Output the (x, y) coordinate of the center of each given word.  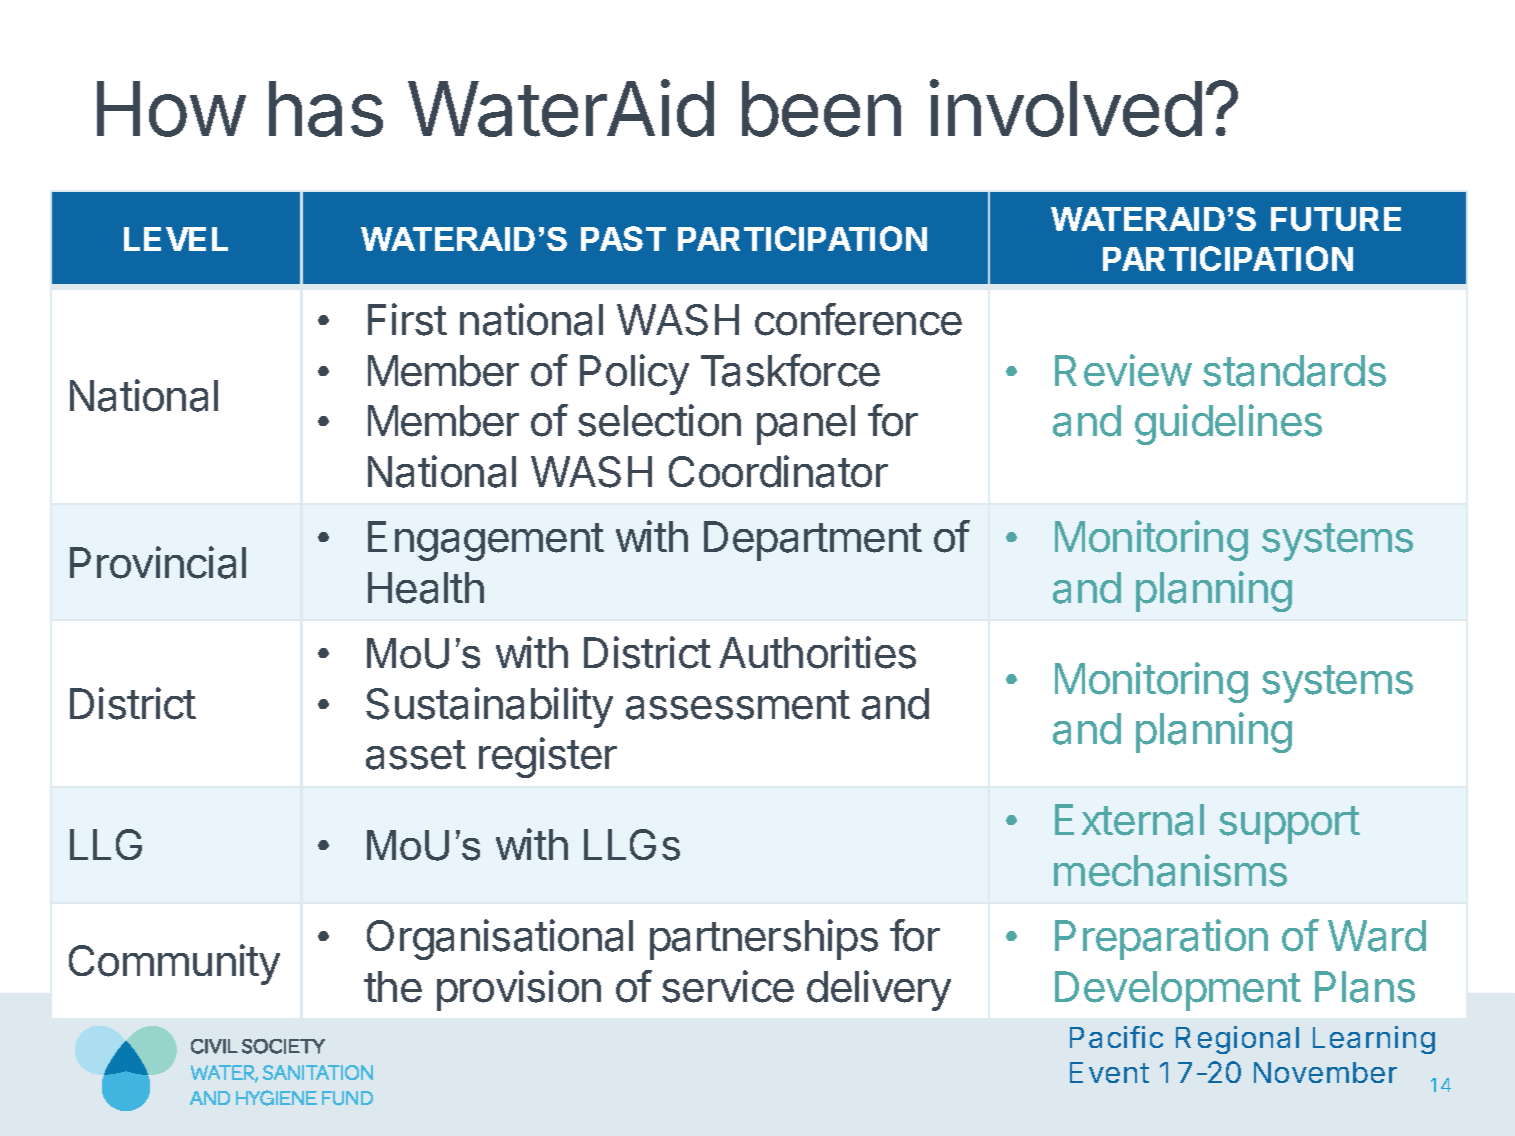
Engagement (486, 541)
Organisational (500, 939)
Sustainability (489, 707)
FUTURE (1336, 219)
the (393, 987)
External (1129, 820)
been (821, 109)
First (407, 319)
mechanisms (1170, 870)
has (326, 109)
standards (1294, 371)
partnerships (764, 939)
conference (858, 319)
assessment (738, 705)
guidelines (1228, 424)
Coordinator (778, 471)
